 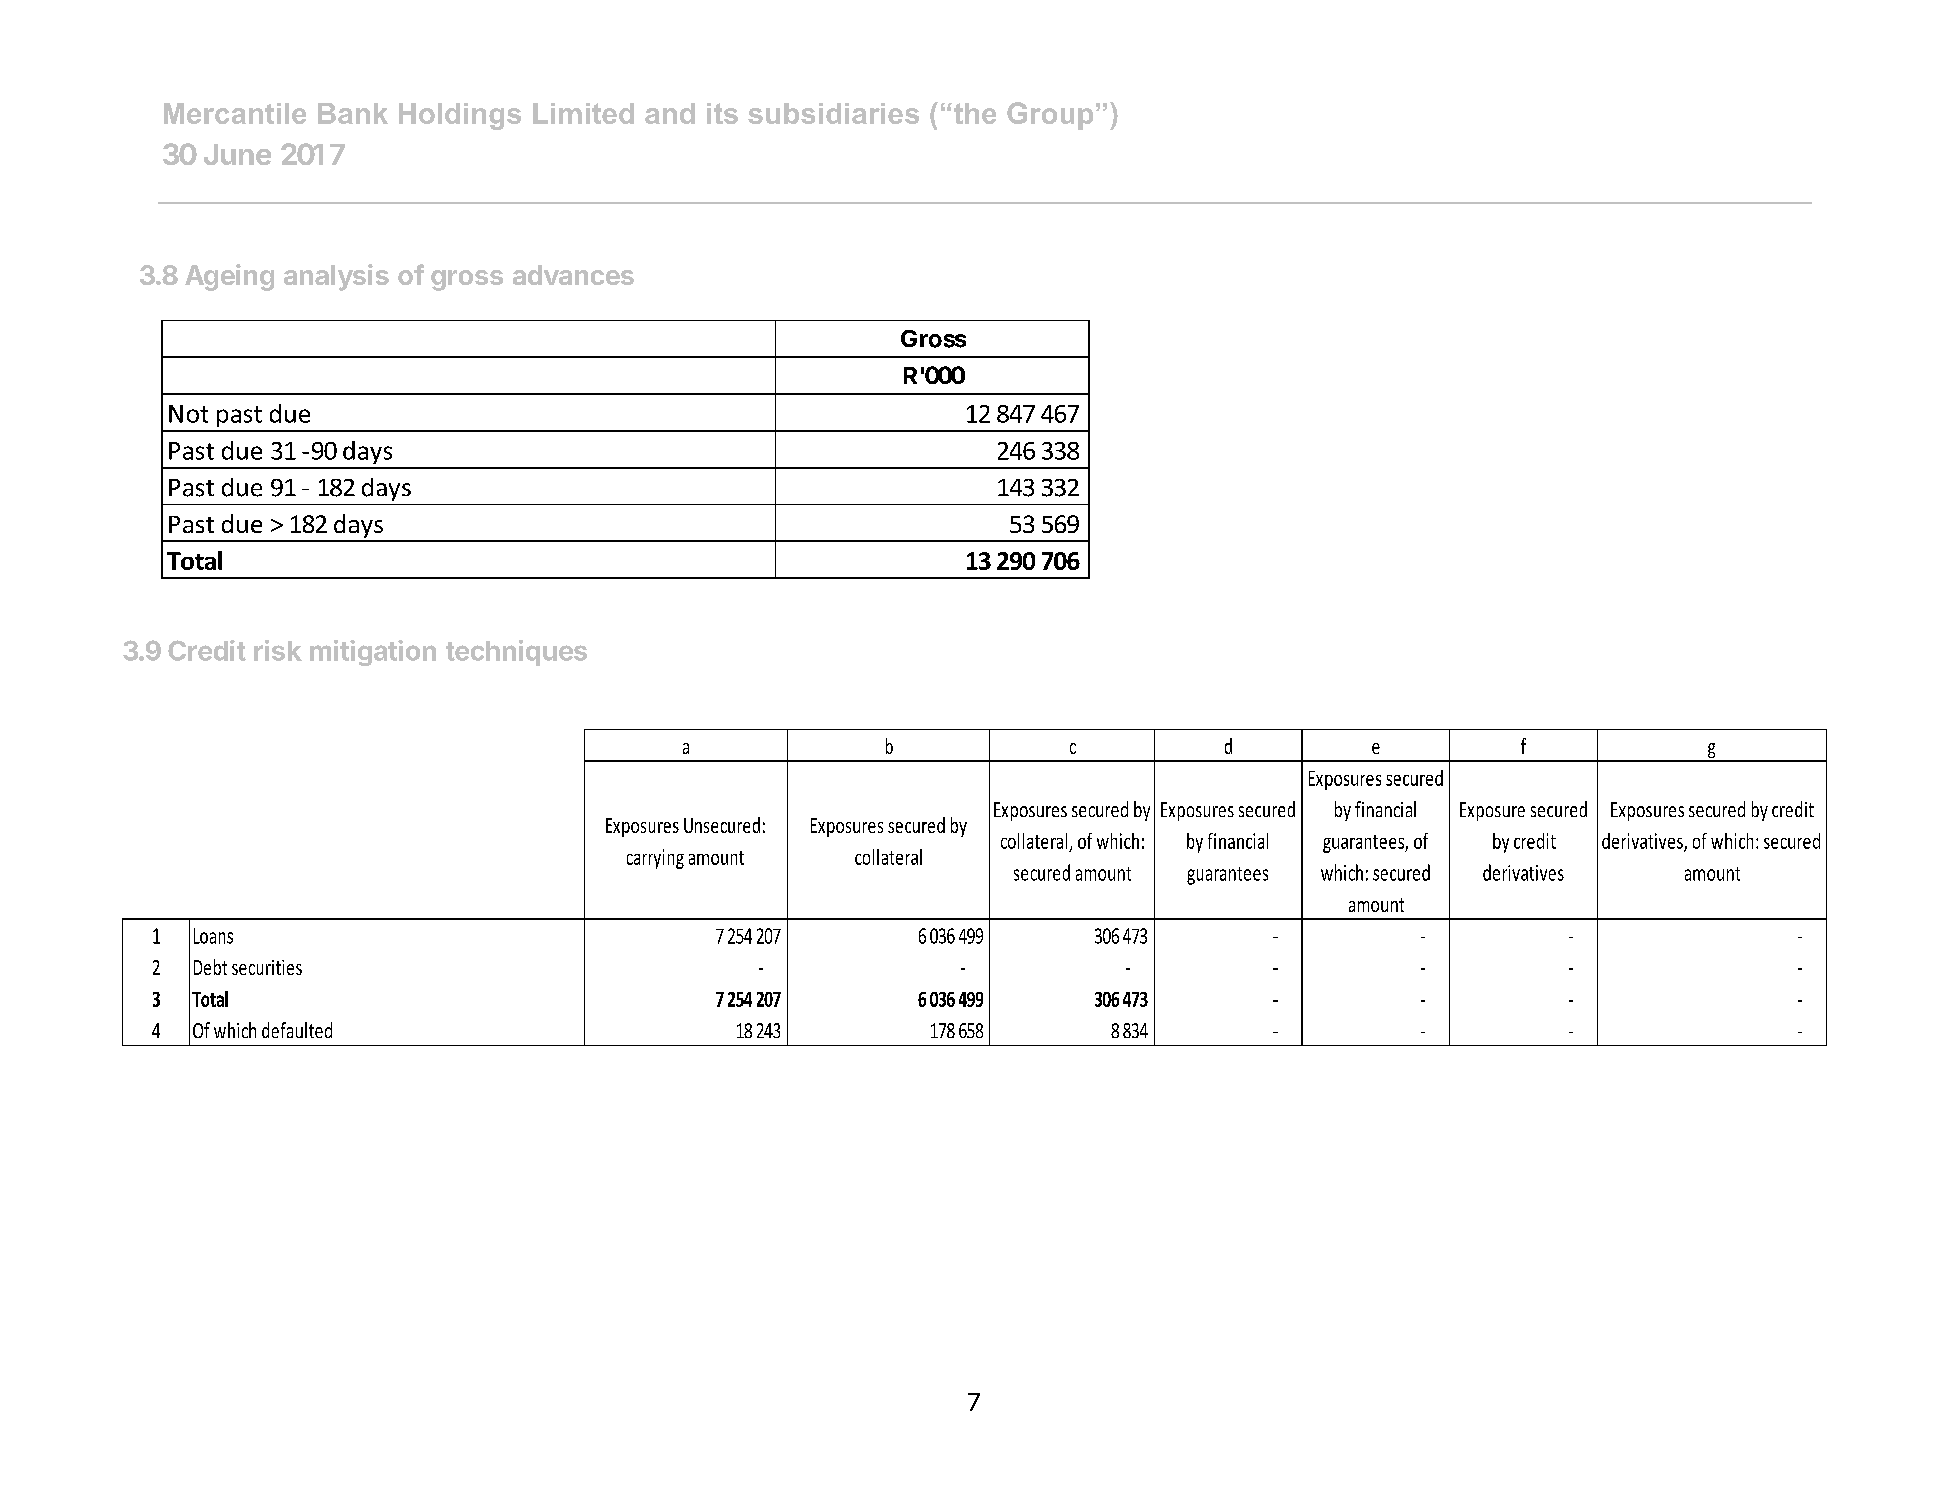 I want to click on defaulted, so click(x=297, y=1030).
